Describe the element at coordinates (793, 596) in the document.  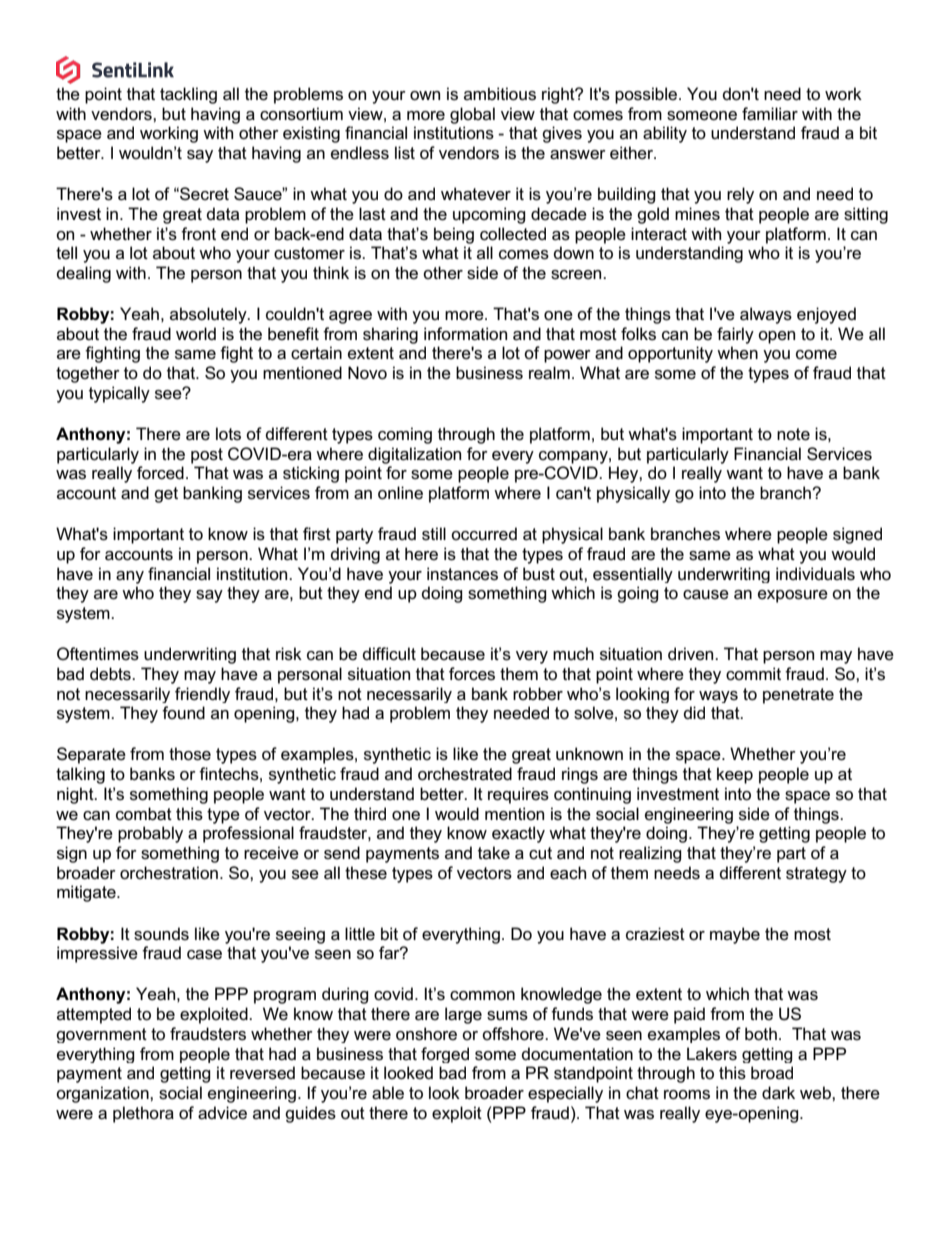
I see `exposure` at that location.
